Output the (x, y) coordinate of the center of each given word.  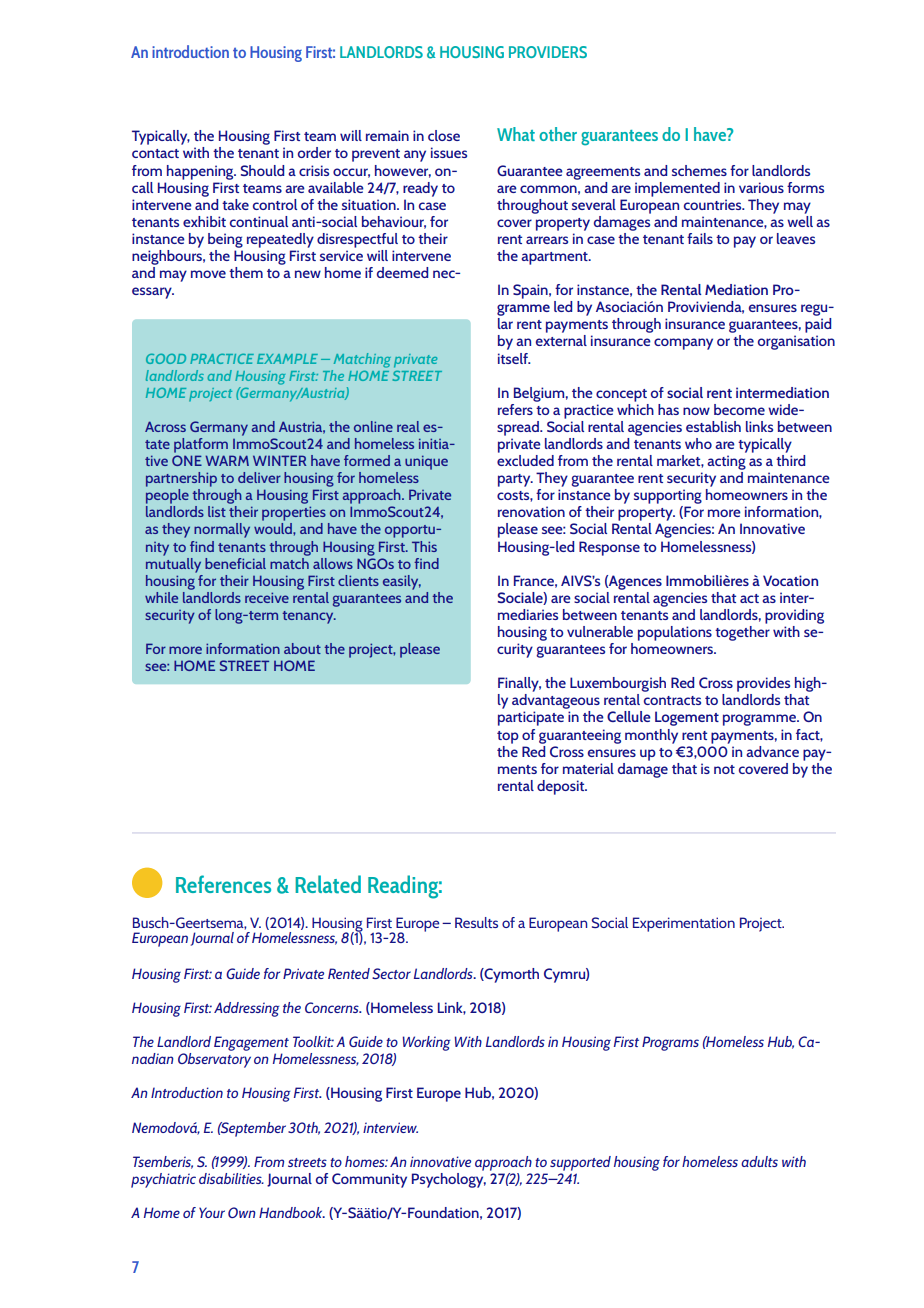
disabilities (231, 1178)
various (761, 187)
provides (763, 684)
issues (449, 152)
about (302, 648)
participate (531, 718)
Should (262, 170)
